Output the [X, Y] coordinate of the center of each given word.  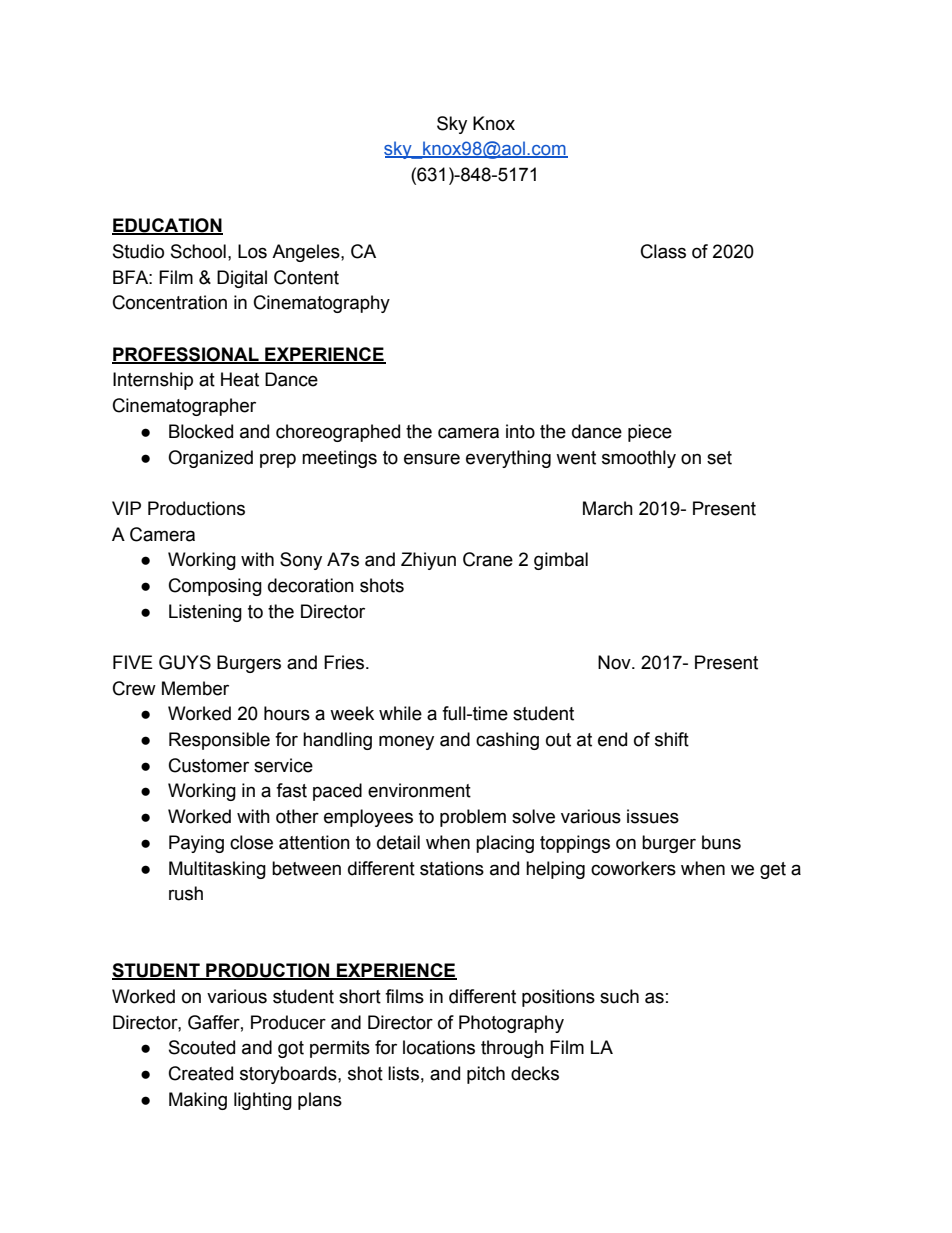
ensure [432, 459]
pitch [486, 1075]
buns [721, 842]
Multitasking [217, 870]
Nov [615, 662]
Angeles [307, 253]
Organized [210, 459]
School [198, 251]
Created [201, 1073]
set [719, 458]
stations [452, 868]
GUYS [185, 662]
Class [663, 251]
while [400, 713]
